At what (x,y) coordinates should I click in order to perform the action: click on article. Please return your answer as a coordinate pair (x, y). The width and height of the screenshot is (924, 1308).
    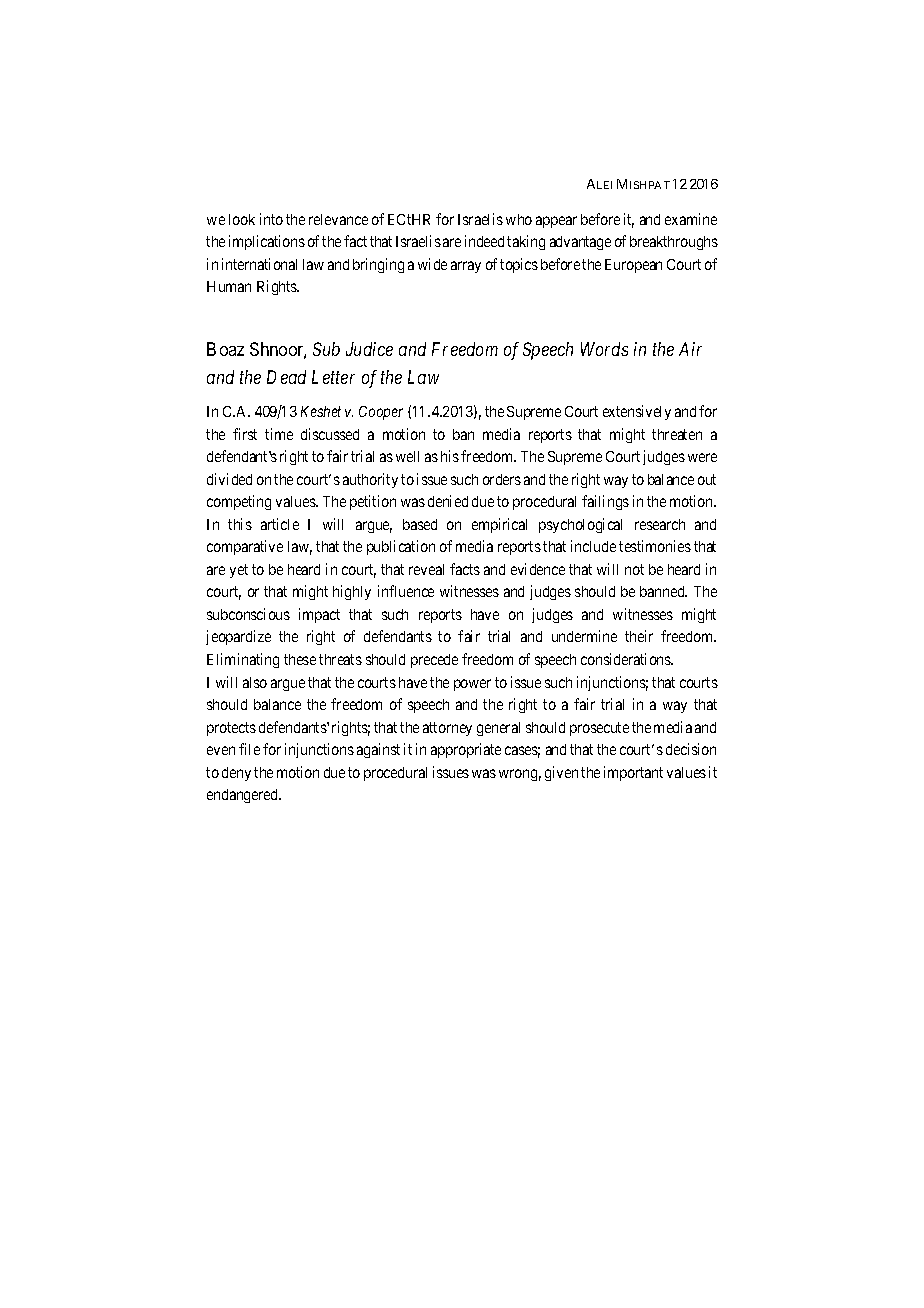
    Looking at the image, I should click on (280, 524).
